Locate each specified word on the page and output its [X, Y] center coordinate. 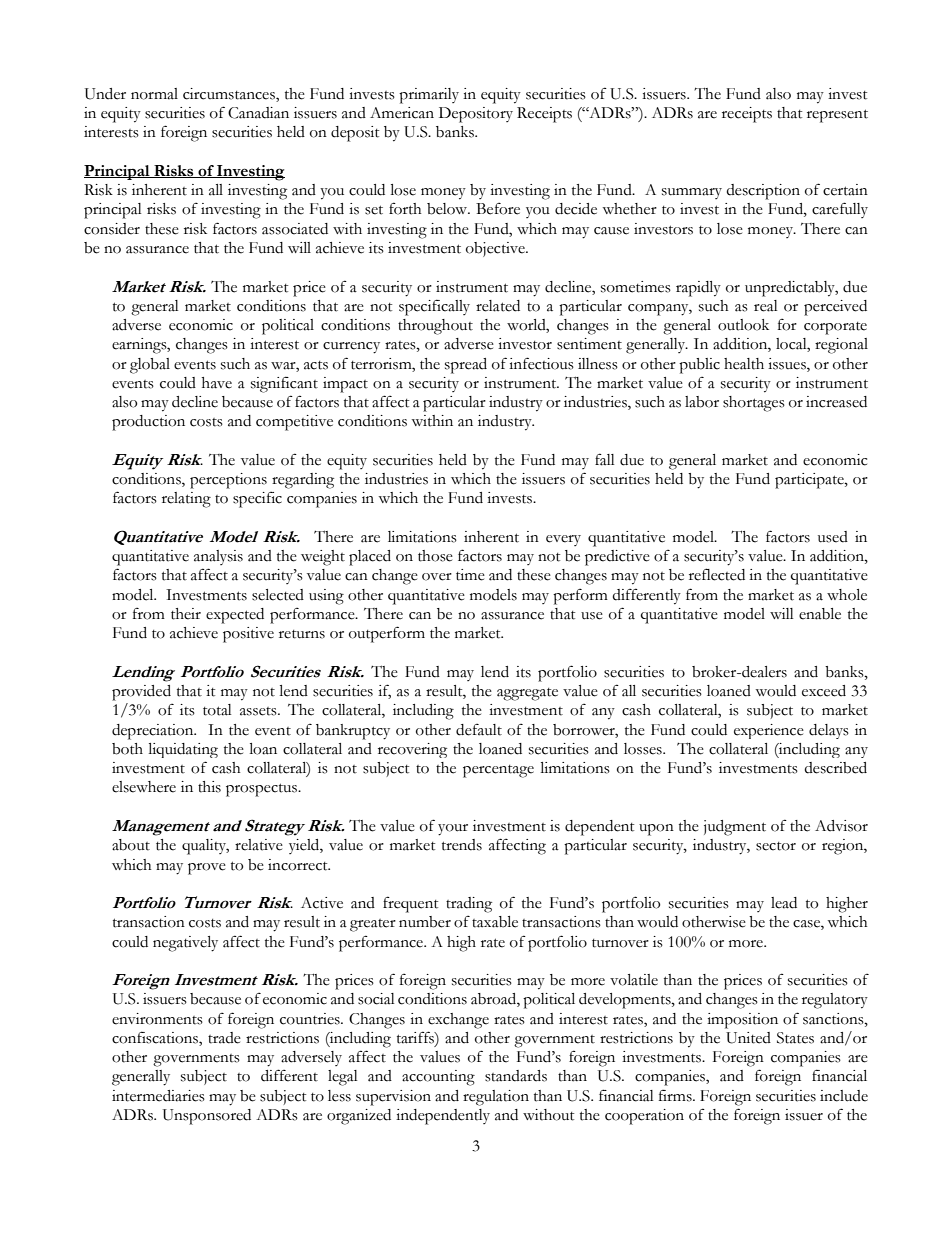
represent [837, 116]
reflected [717, 574]
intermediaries [158, 1096]
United [748, 1038]
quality [205, 847]
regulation [496, 1098]
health [744, 364]
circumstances [230, 95]
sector [776, 846]
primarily [429, 96]
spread [466, 366]
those [435, 556]
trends [462, 845]
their [186, 614]
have [217, 383]
